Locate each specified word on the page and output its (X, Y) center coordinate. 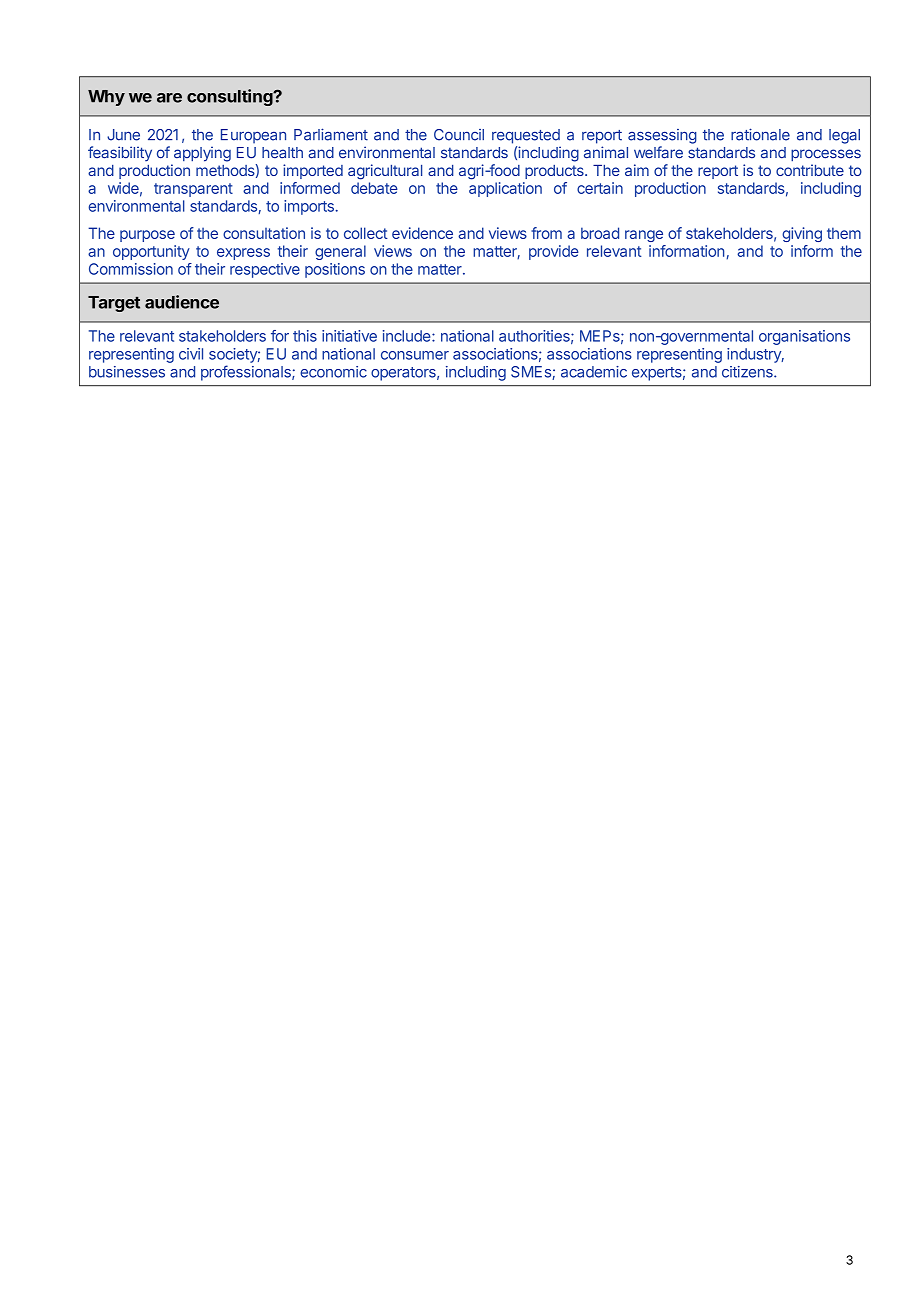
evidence (422, 233)
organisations (804, 337)
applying (202, 154)
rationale (760, 134)
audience (182, 302)
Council (459, 135)
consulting (231, 97)
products (555, 172)
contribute (810, 170)
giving (802, 234)
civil (191, 354)
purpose (147, 236)
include (408, 336)
